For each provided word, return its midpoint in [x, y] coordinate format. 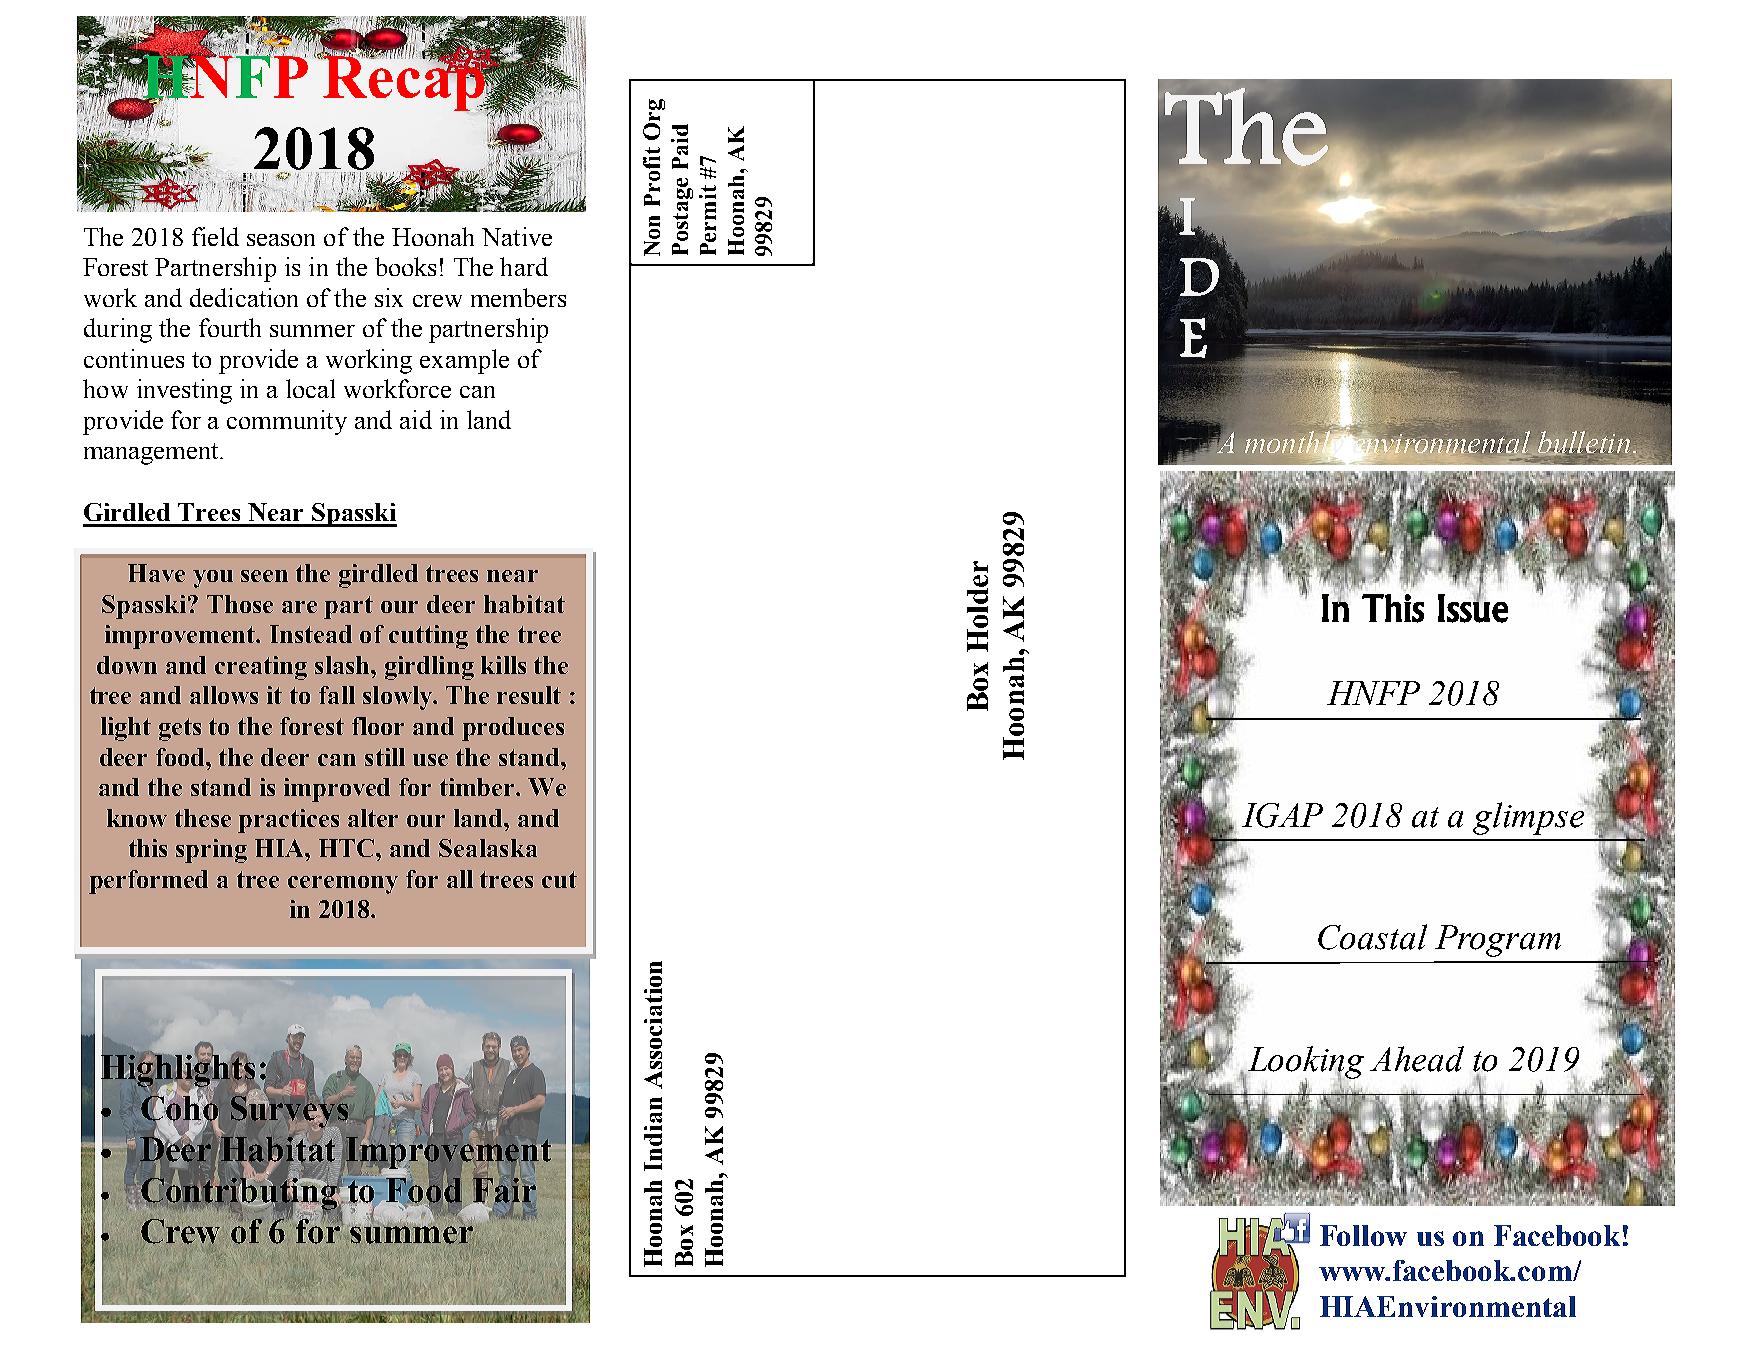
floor [378, 726]
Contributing [240, 1193]
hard [524, 266]
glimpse [1530, 817]
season [281, 240]
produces [513, 729]
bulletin [1586, 443]
